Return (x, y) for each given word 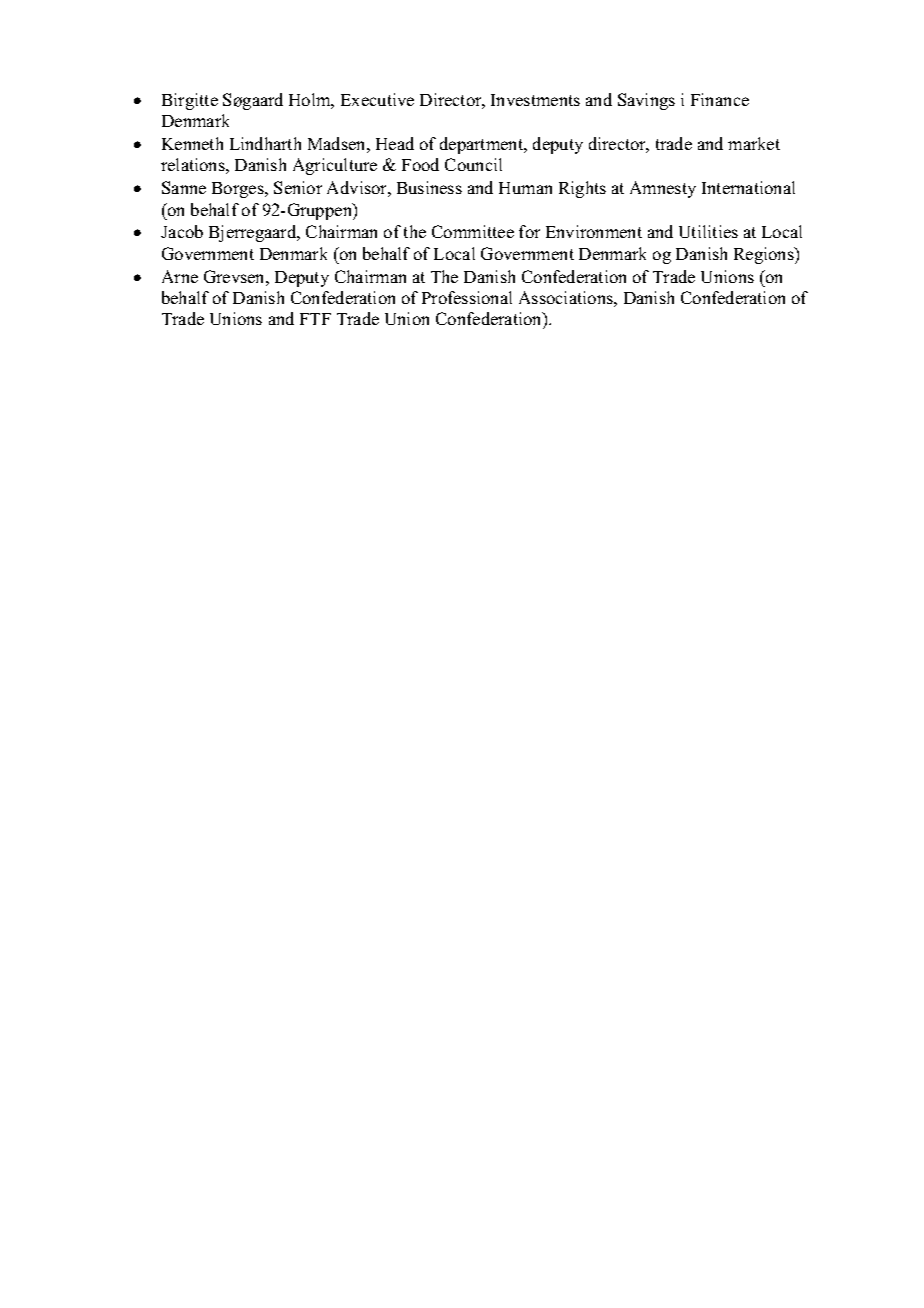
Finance (720, 99)
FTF (315, 319)
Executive (377, 99)
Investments (535, 100)
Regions (765, 255)
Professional (467, 297)
